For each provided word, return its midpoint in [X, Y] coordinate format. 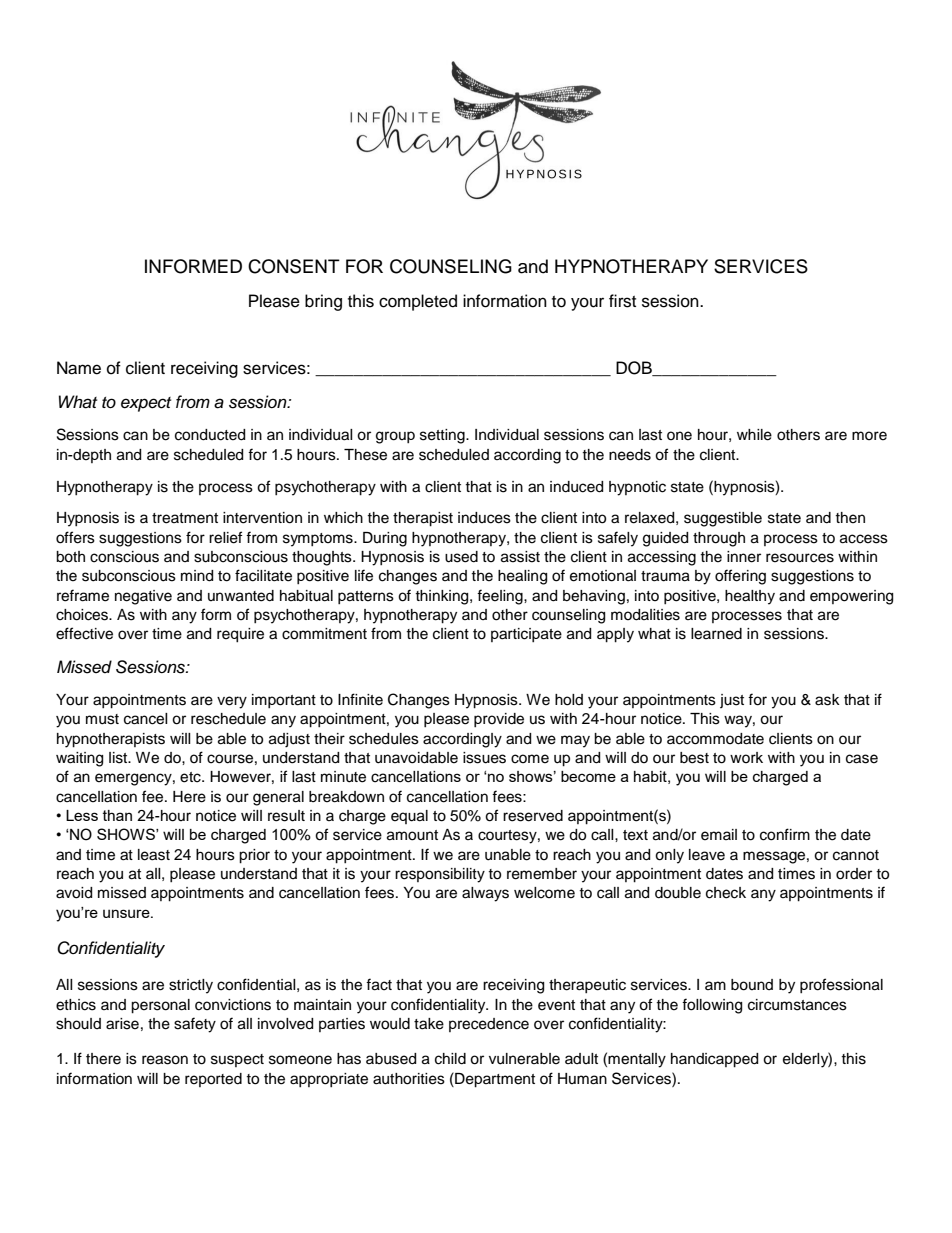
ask [827, 700]
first [622, 301]
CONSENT [294, 266]
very [232, 702]
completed [418, 302]
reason [165, 1060]
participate [526, 635]
